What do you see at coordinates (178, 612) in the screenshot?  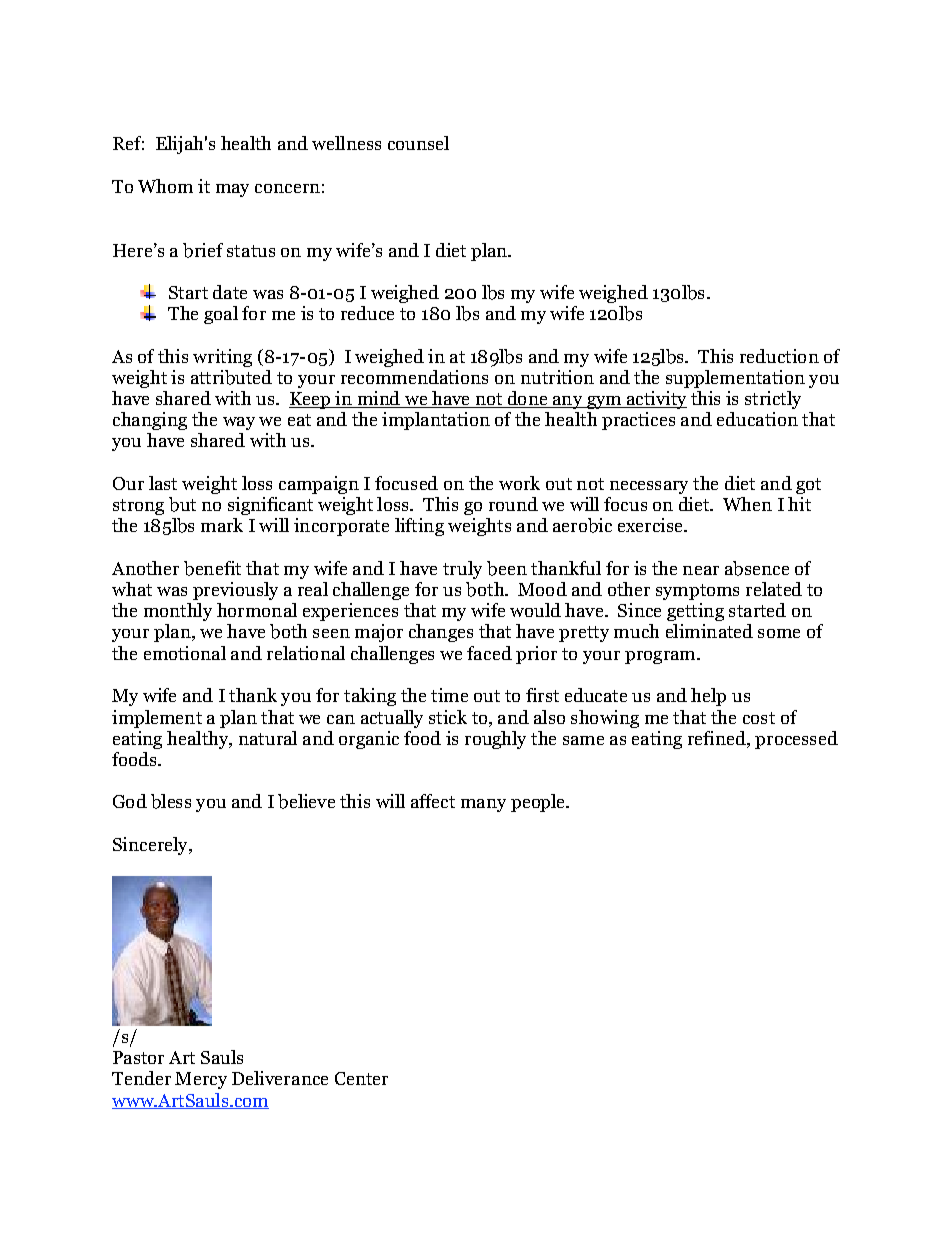 I see `monthly` at bounding box center [178, 612].
